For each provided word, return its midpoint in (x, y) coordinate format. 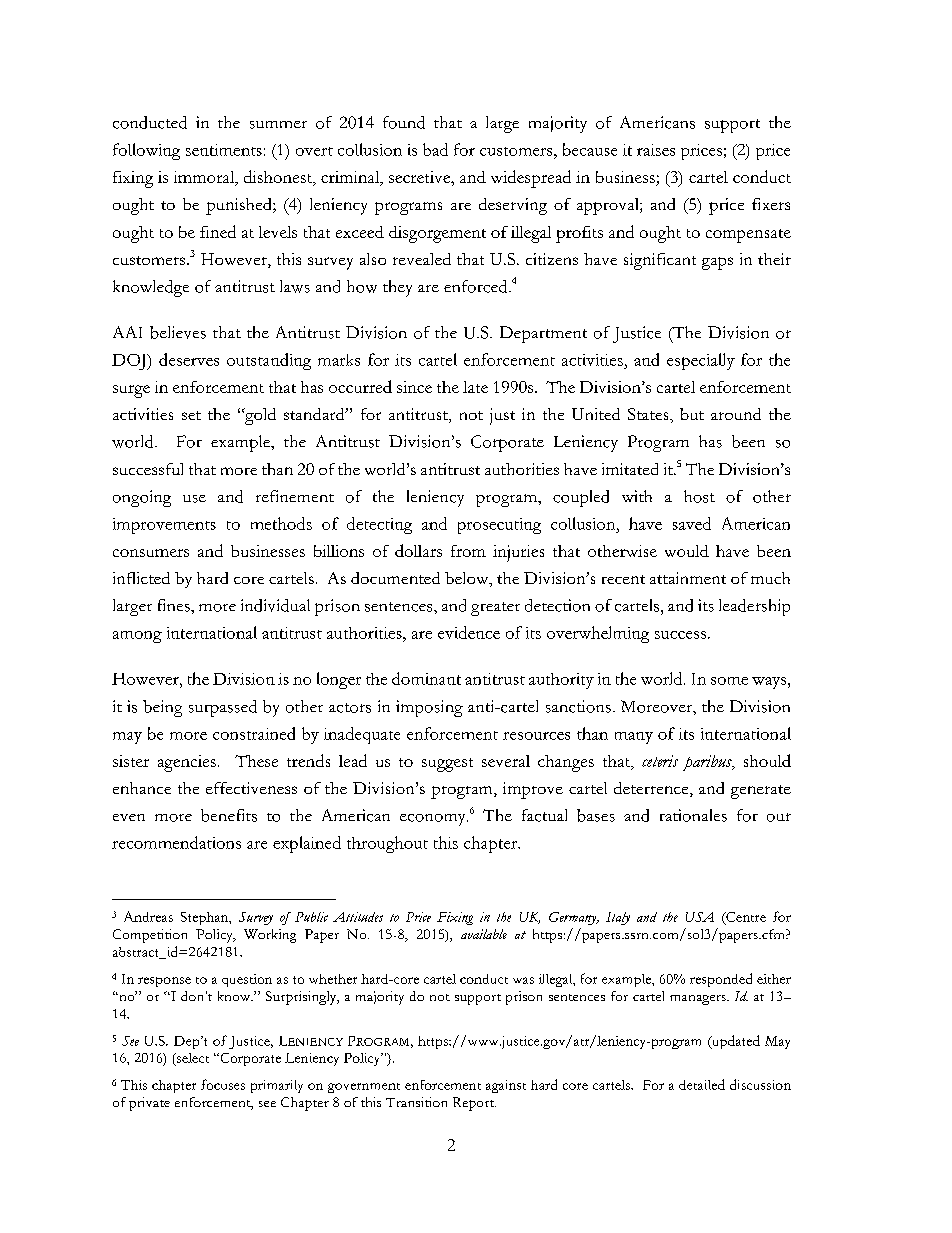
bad (435, 149)
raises (656, 150)
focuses (223, 1084)
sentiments (224, 150)
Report (474, 1104)
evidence (469, 632)
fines (175, 605)
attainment (688, 578)
